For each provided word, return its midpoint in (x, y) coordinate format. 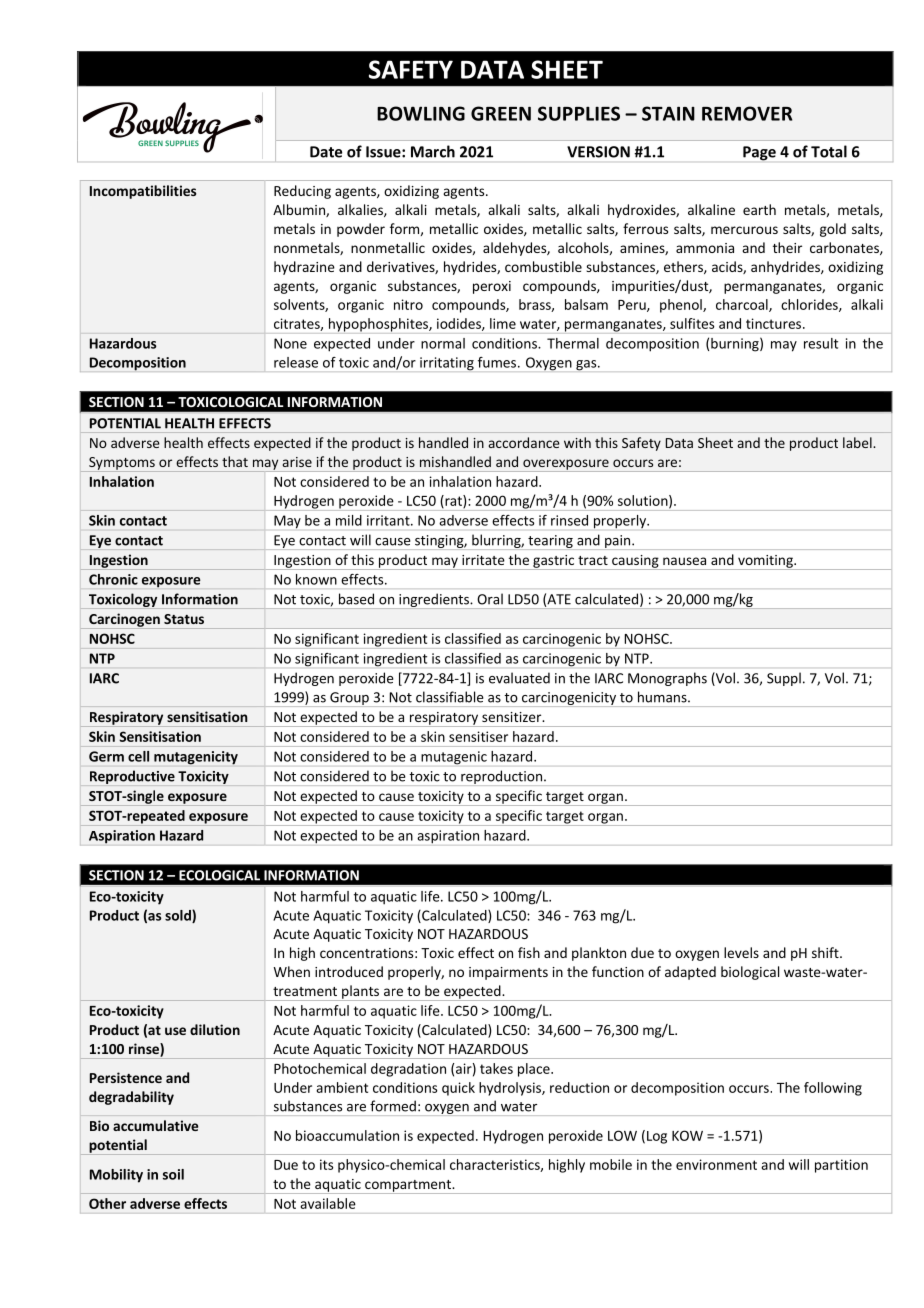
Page (759, 153)
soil (173, 1174)
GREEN (501, 113)
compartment (408, 1187)
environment (716, 1164)
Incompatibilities (143, 192)
